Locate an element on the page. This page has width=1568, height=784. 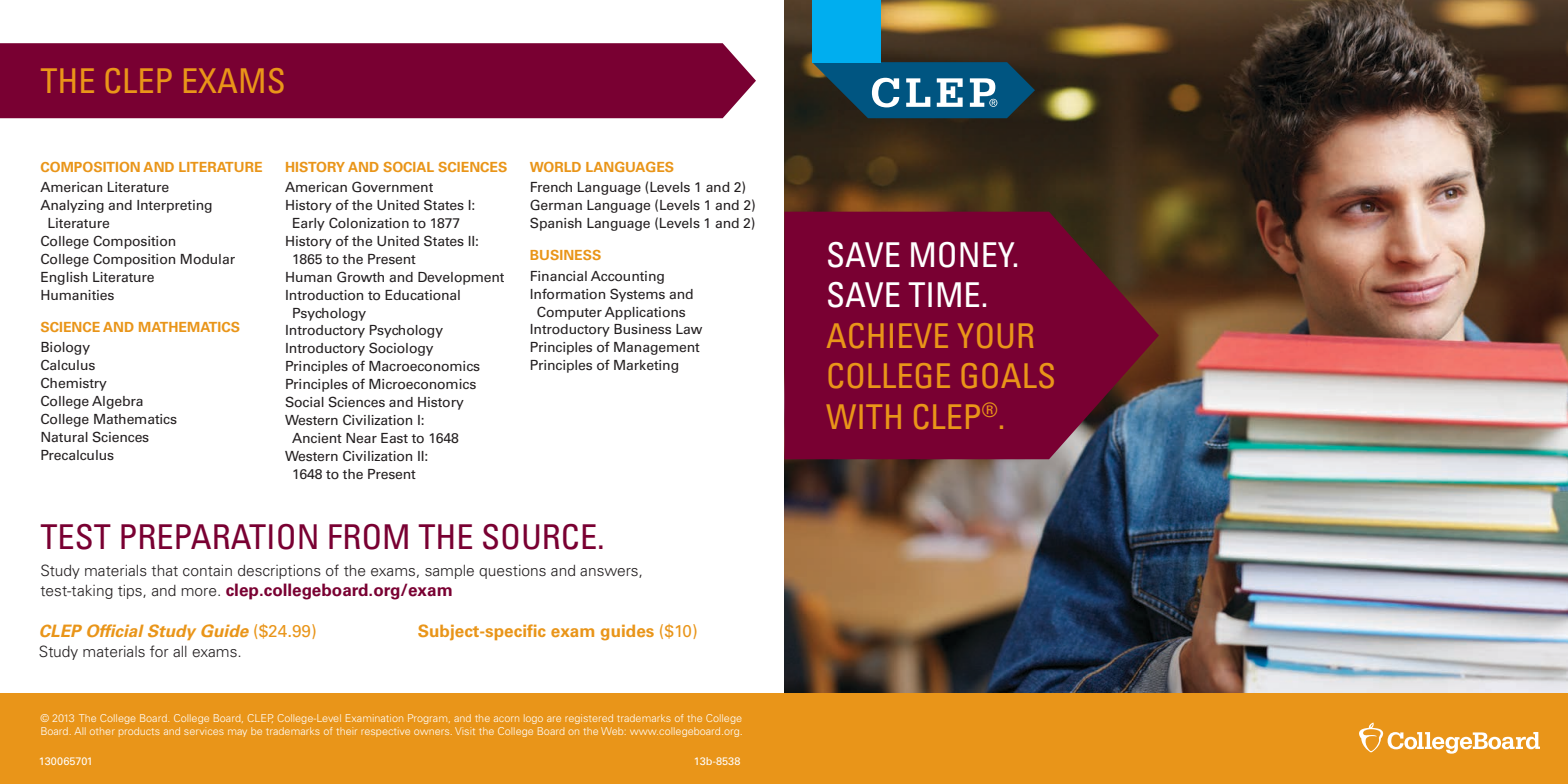
French is located at coordinates (551, 187).
